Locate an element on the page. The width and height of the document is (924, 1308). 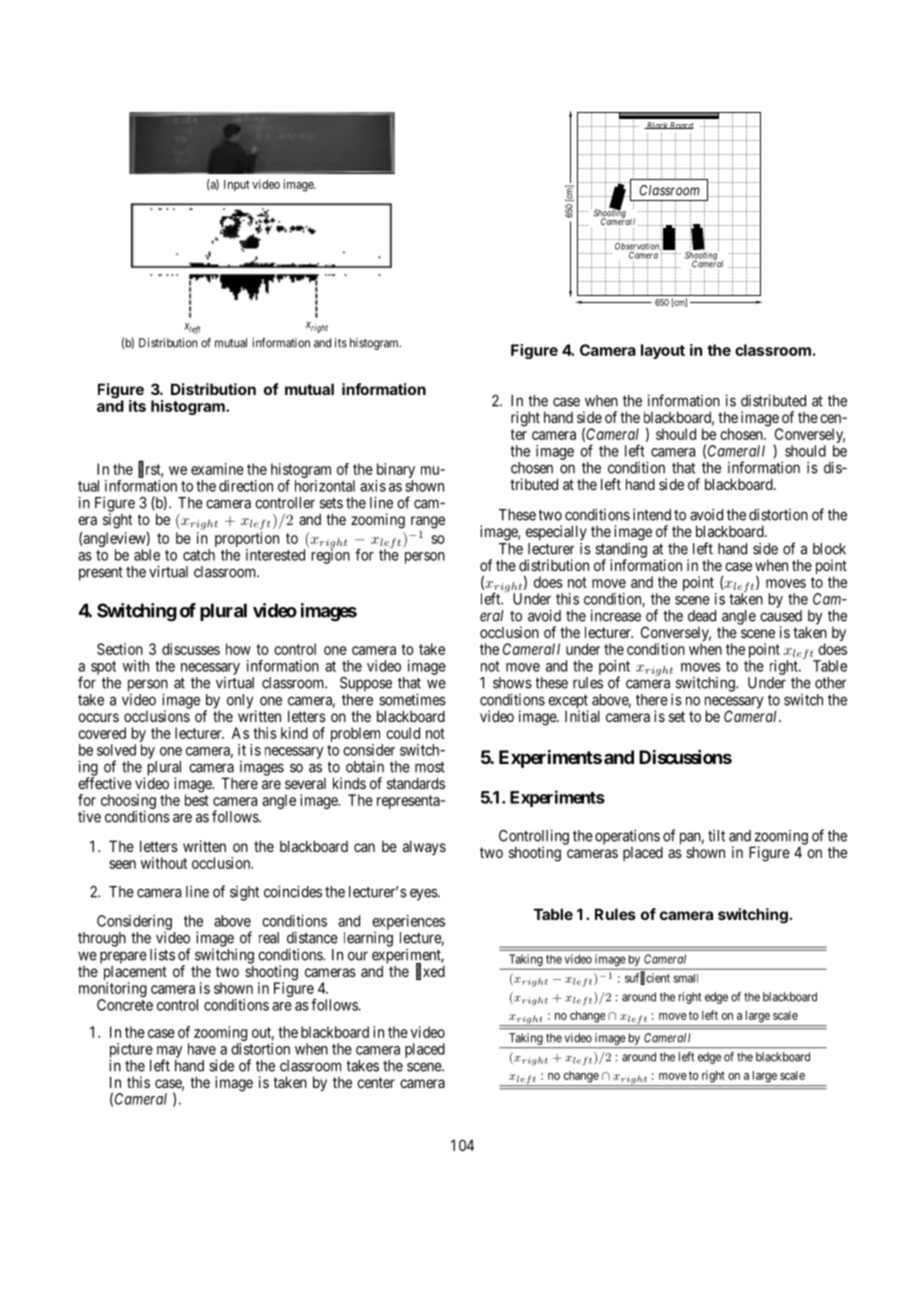
may is located at coordinates (169, 1053).
